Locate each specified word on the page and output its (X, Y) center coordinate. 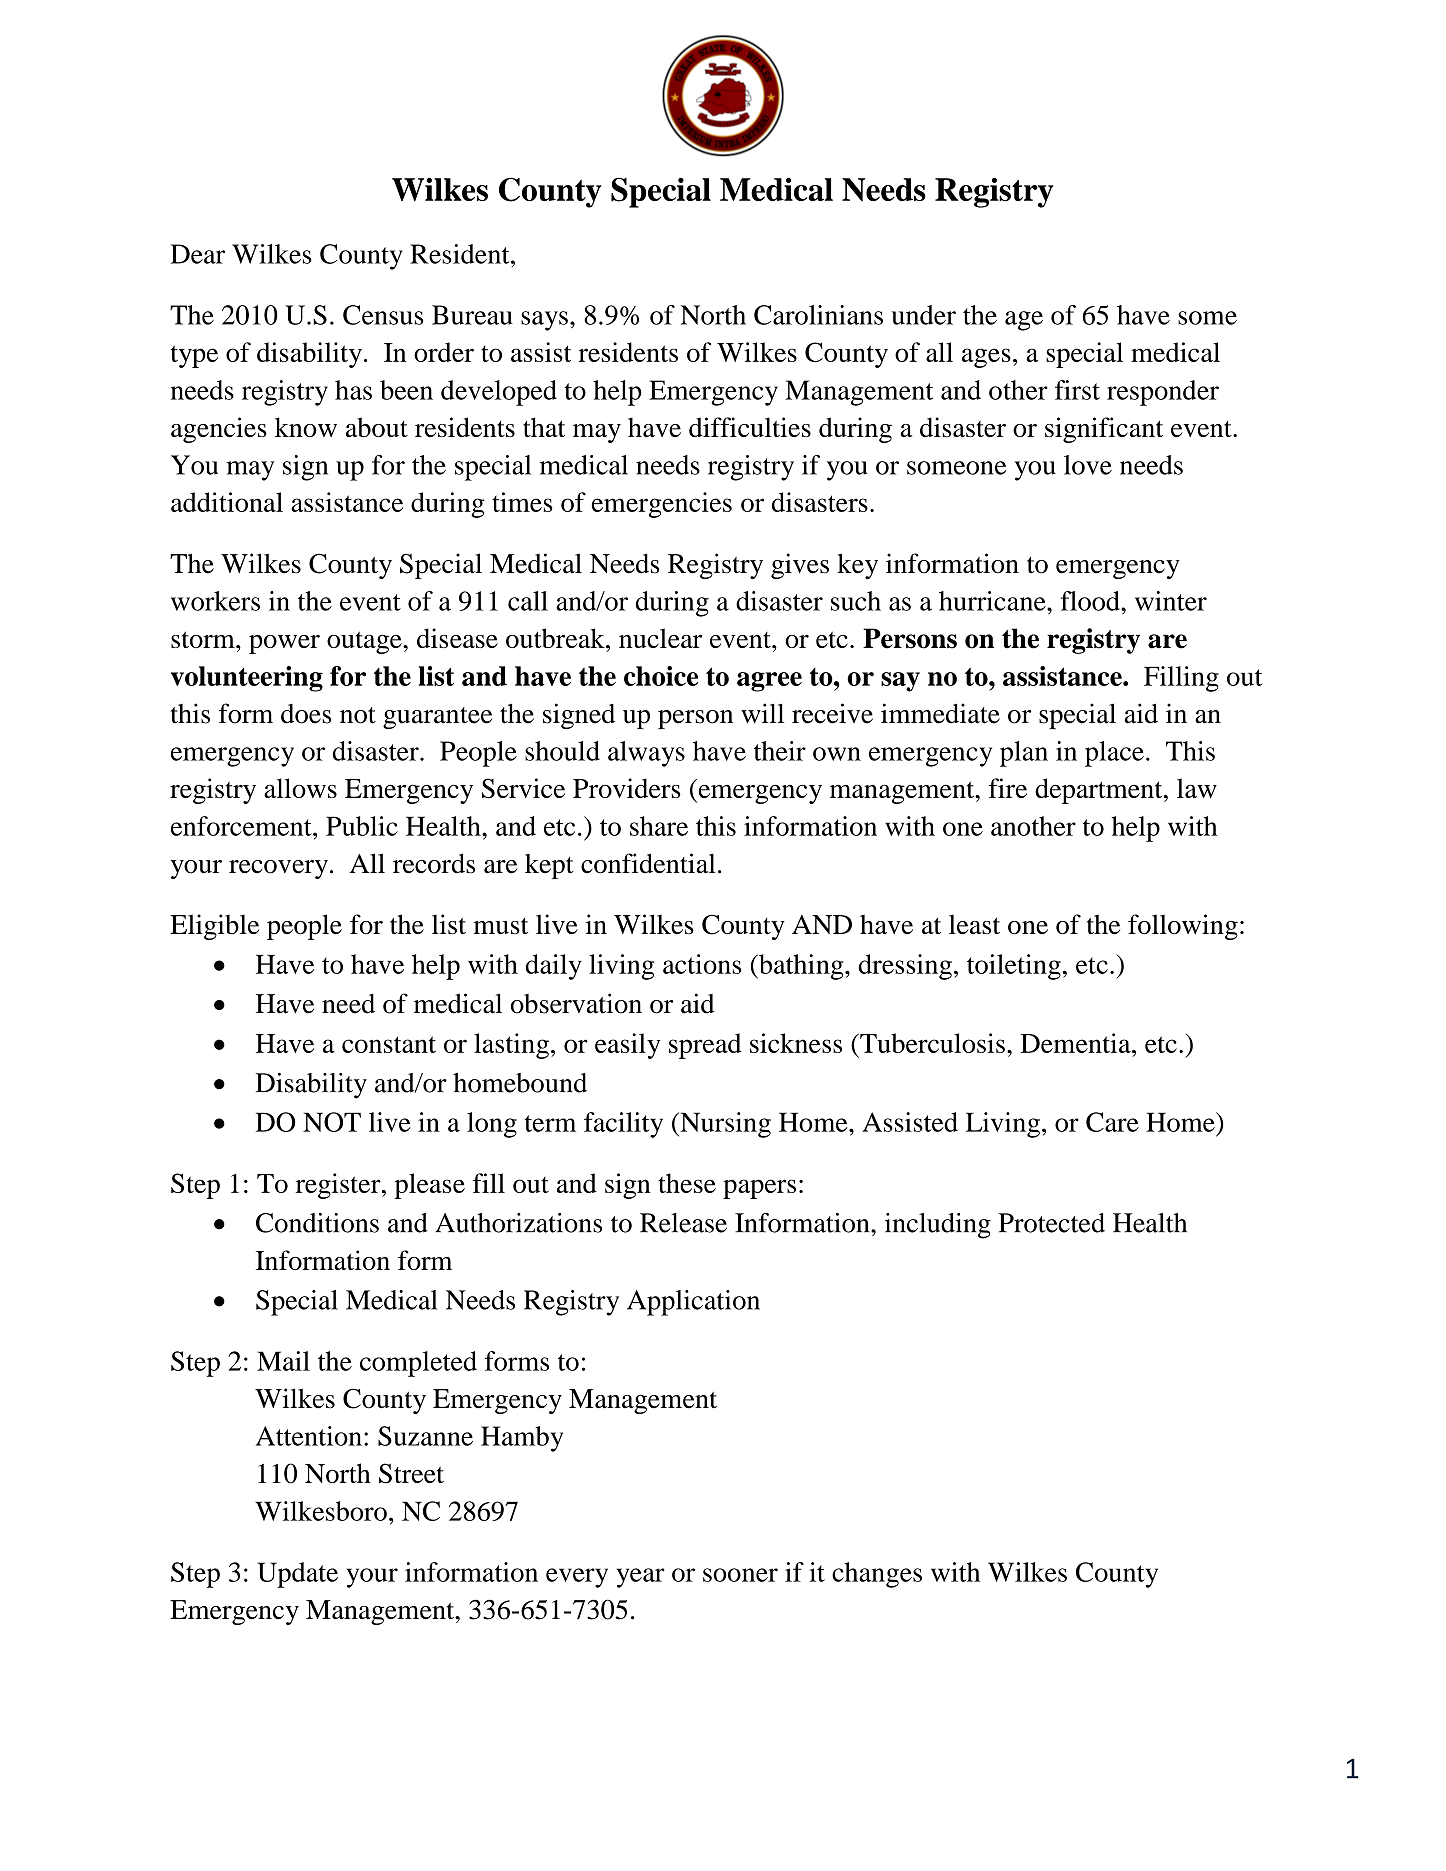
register (339, 1186)
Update (297, 1575)
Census (383, 315)
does (306, 714)
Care (1112, 1122)
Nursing (724, 1125)
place (1114, 754)
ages (986, 358)
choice (661, 676)
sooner (740, 1575)
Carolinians (818, 315)
